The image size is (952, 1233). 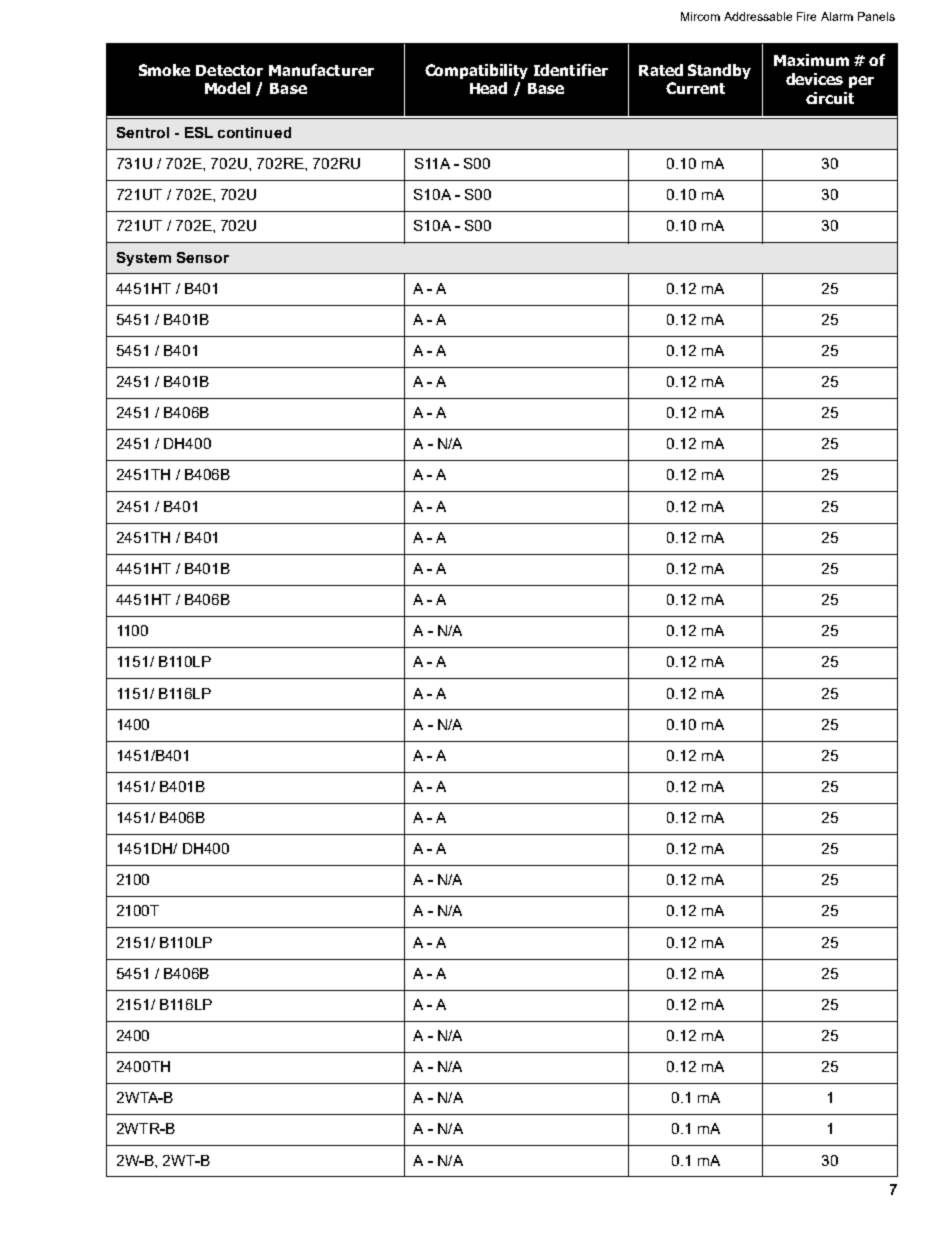 I want to click on Addressable, so click(x=758, y=16).
